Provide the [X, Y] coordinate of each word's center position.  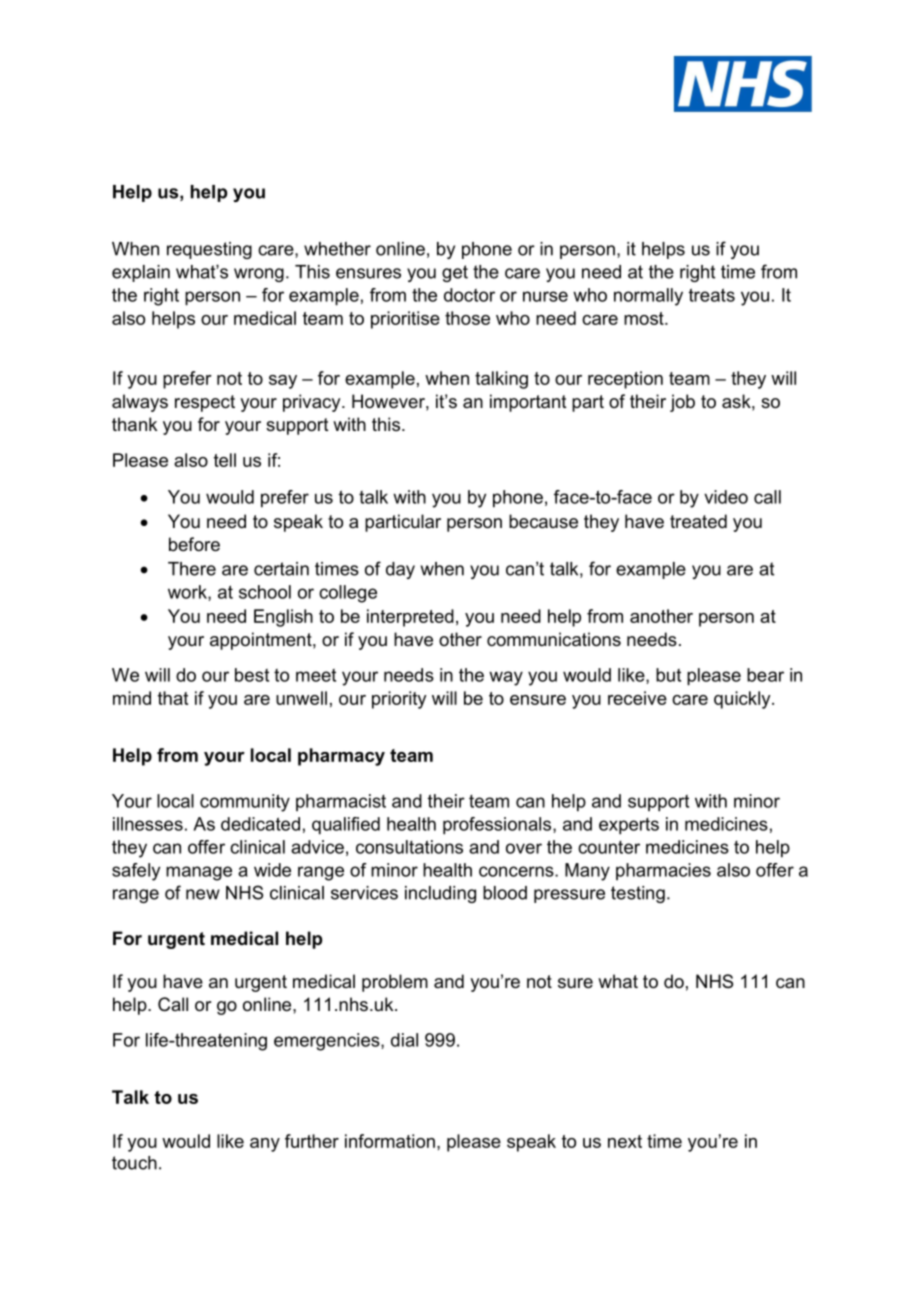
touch [134, 1163]
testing [638, 894]
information [390, 1141]
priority [399, 700]
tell [225, 460]
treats [712, 295]
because [543, 521]
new [203, 894]
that [173, 698]
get [455, 273]
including [440, 894]
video [726, 497]
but [668, 675]
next [625, 1141]
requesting [209, 250]
